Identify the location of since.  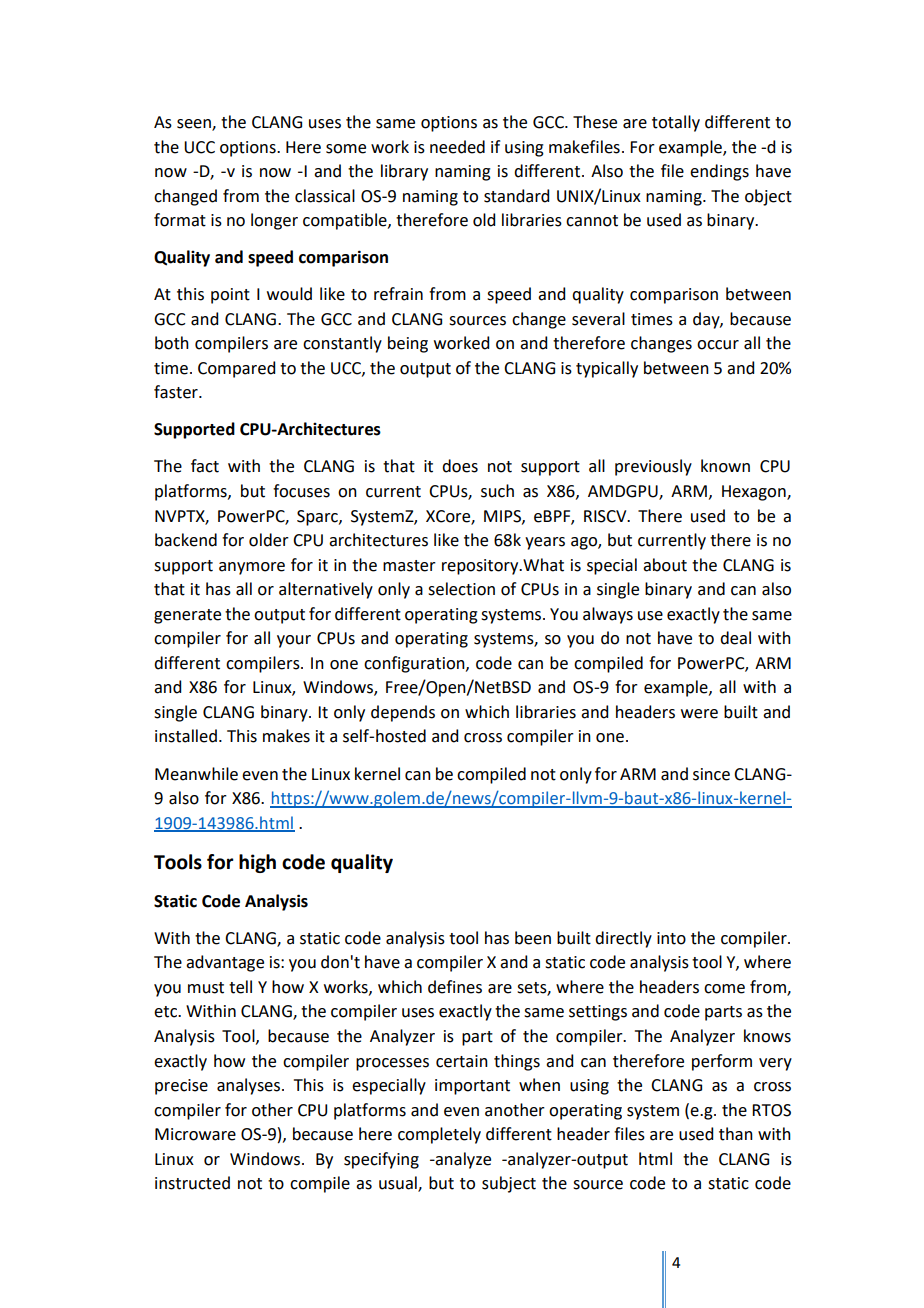
(711, 774).
